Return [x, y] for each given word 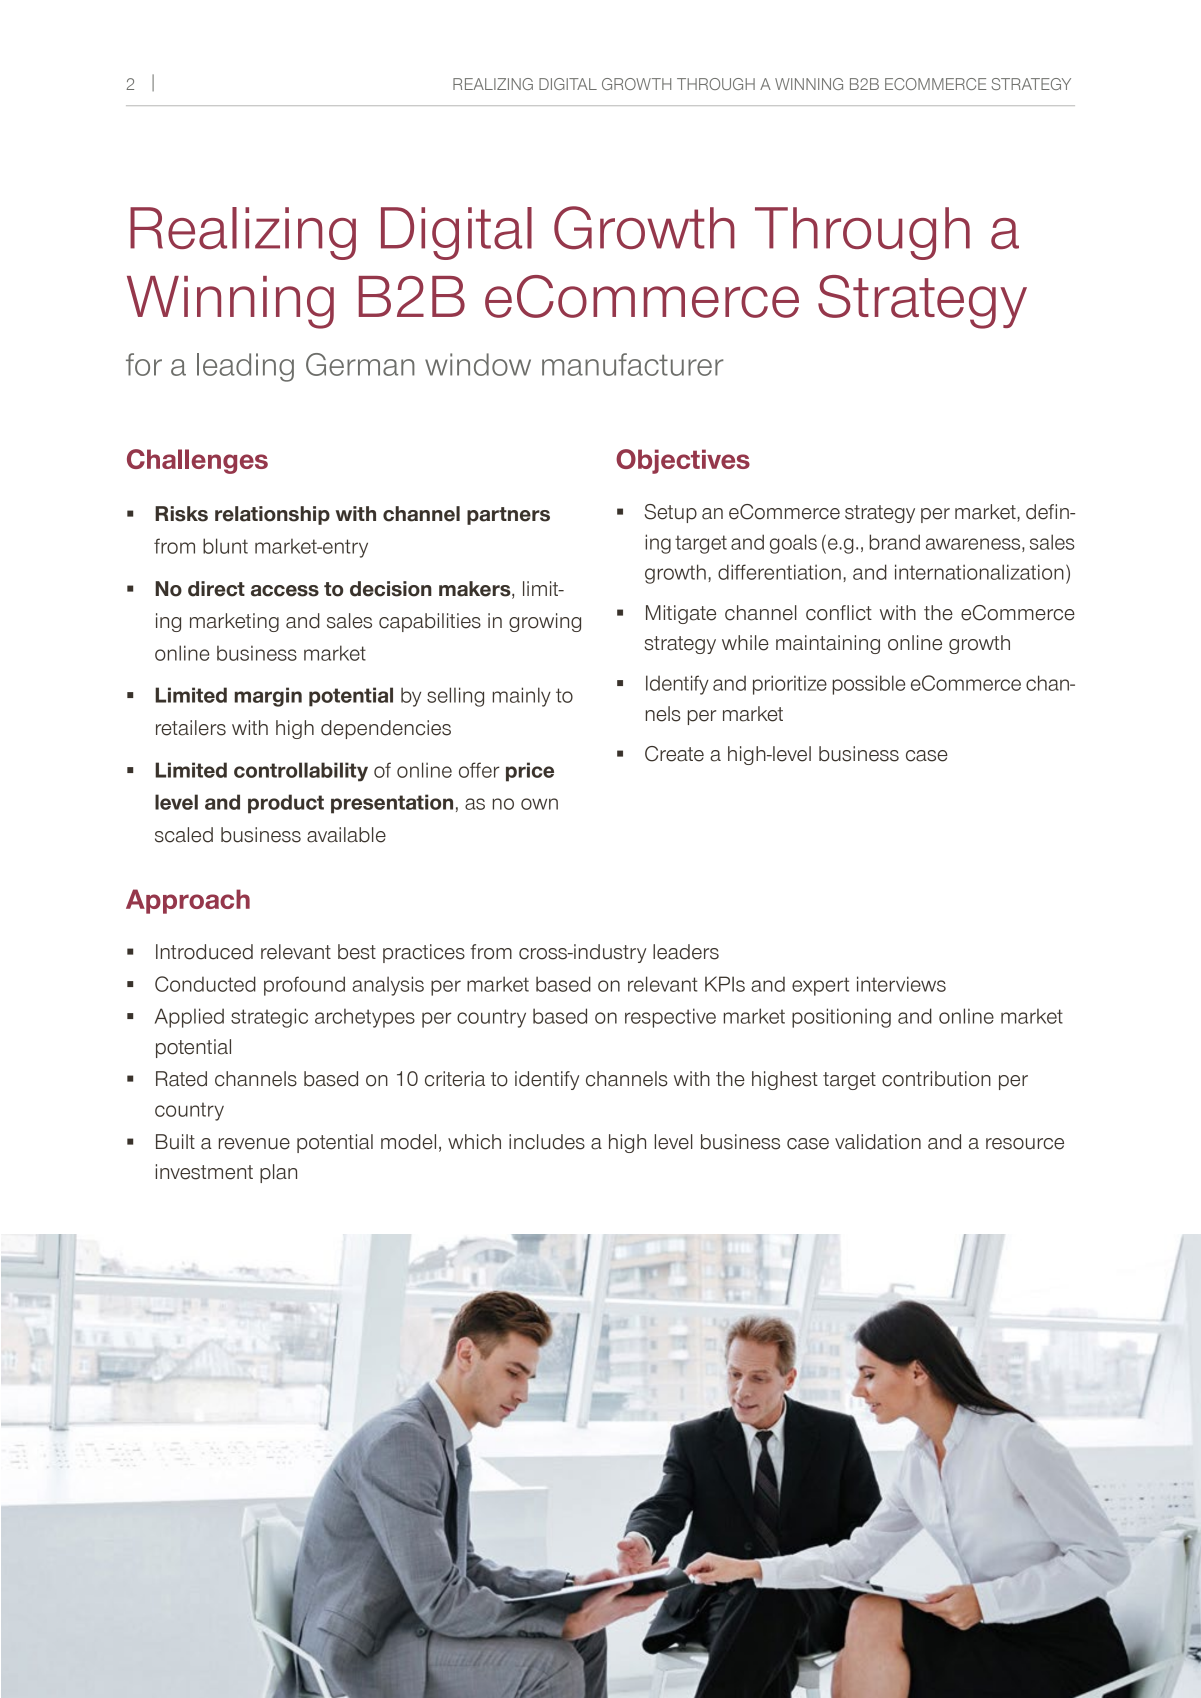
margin [268, 697]
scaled [184, 835]
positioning [841, 1018]
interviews [901, 984]
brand [894, 542]
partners [508, 516]
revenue [254, 1144]
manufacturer [633, 364]
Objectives [683, 461]
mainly [522, 697]
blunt [225, 546]
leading [245, 367]
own [539, 804]
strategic [269, 1018]
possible [869, 685]
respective [670, 1018]
